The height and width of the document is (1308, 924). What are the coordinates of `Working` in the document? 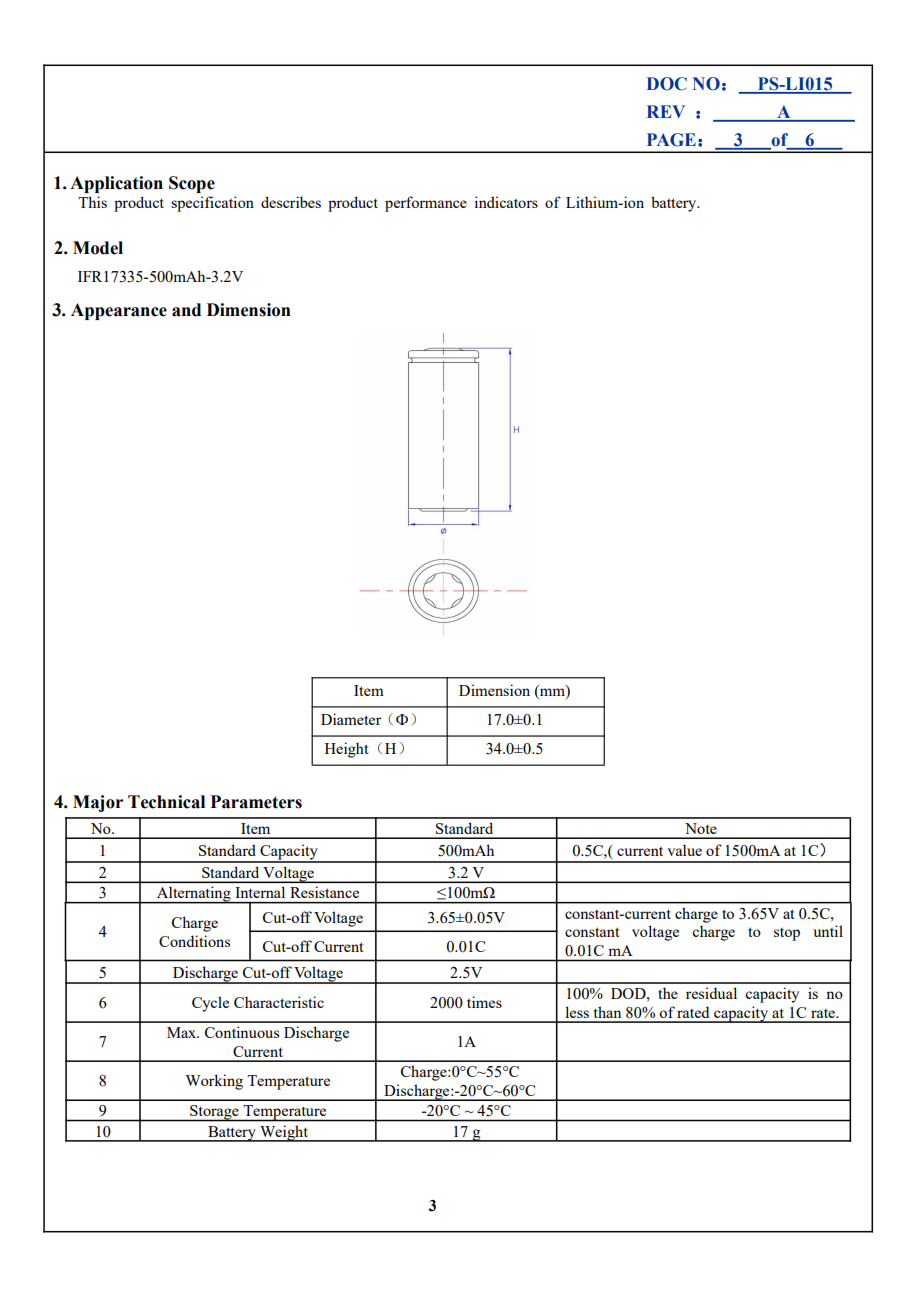 It's located at (214, 1082).
